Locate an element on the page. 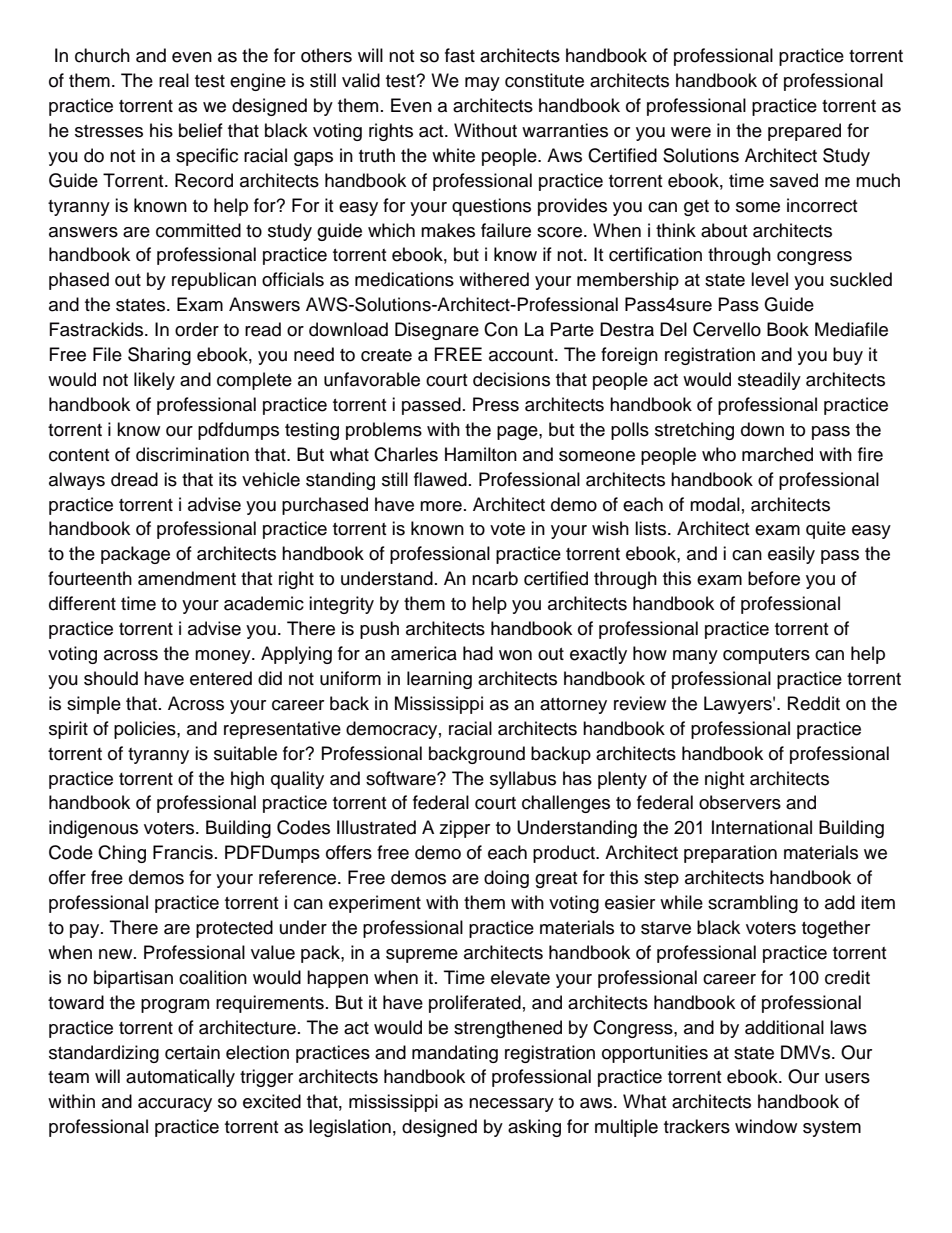  necessary is located at coordinates (511, 1105).
